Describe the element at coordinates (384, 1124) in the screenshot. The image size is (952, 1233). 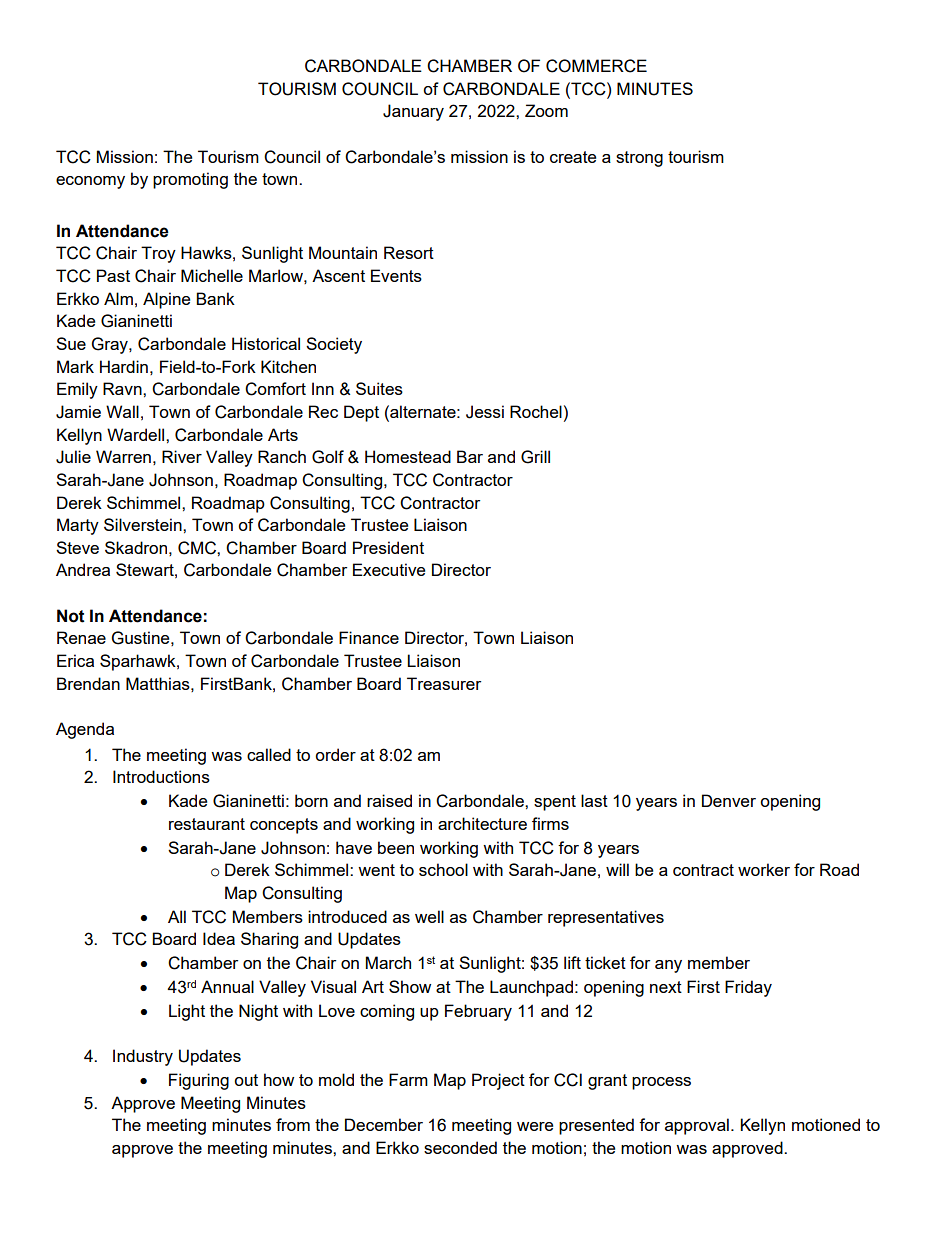
I see `December` at that location.
